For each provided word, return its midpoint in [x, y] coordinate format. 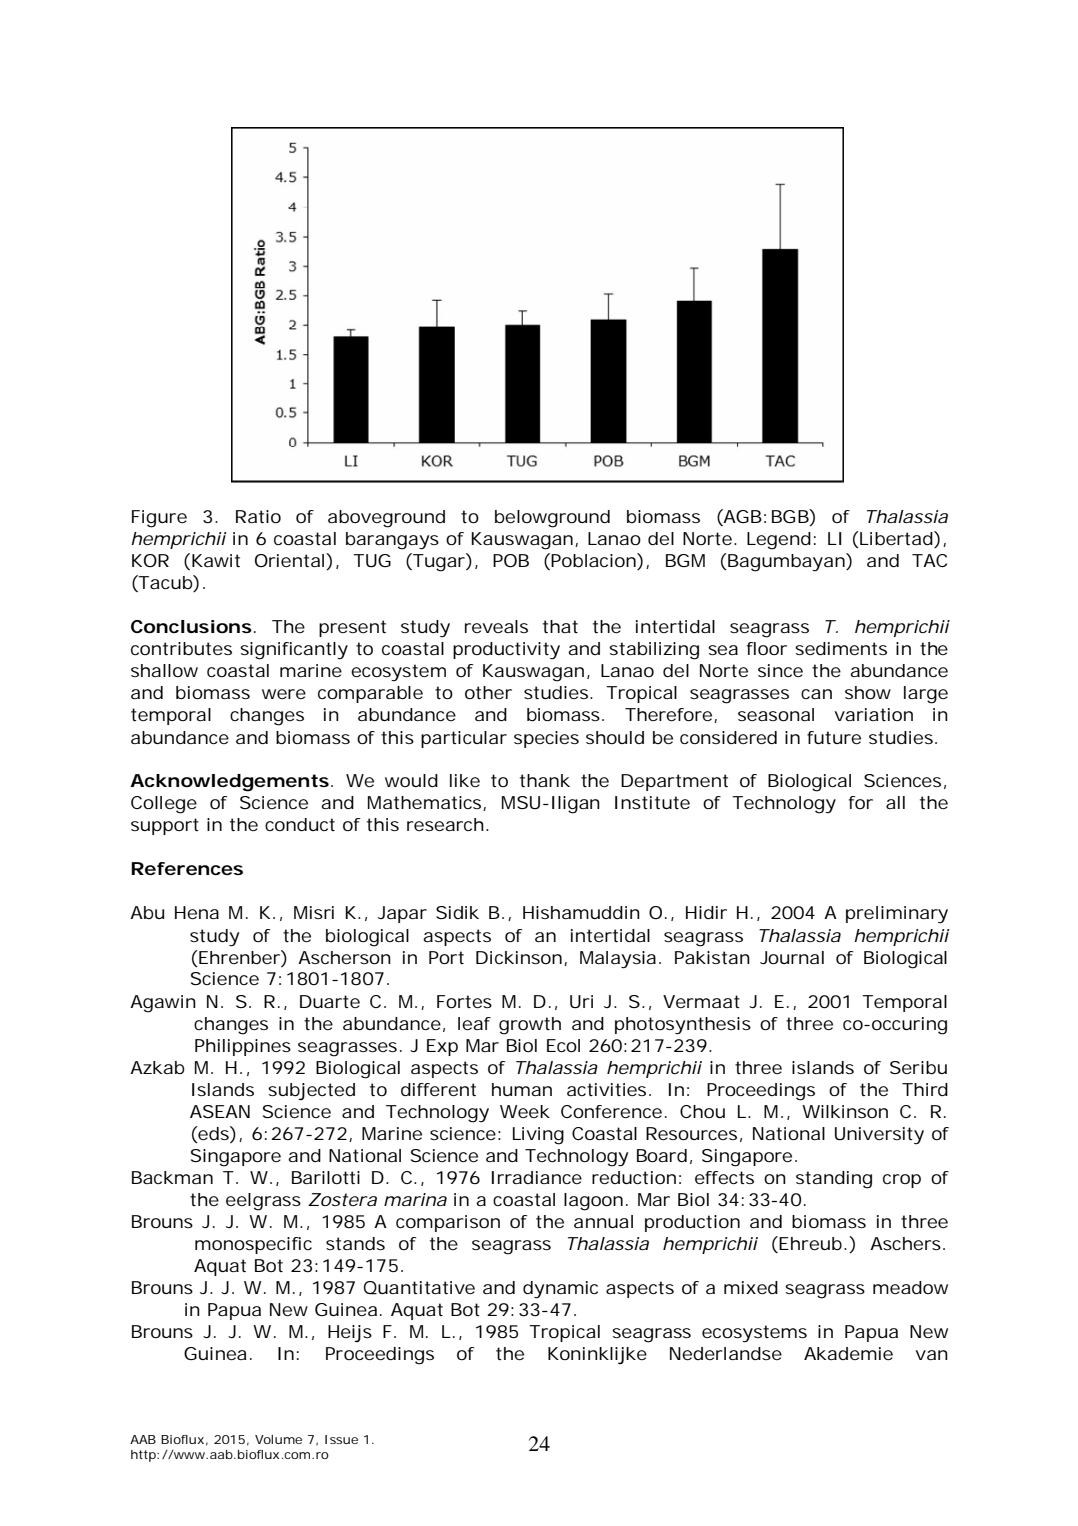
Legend [779, 541]
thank [545, 780]
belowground [552, 519]
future [834, 737]
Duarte [330, 1001]
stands [355, 1243]
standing [834, 1180]
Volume [278, 1439]
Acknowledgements [229, 783]
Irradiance [537, 1177]
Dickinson [519, 957]
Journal [792, 957]
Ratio [258, 516]
